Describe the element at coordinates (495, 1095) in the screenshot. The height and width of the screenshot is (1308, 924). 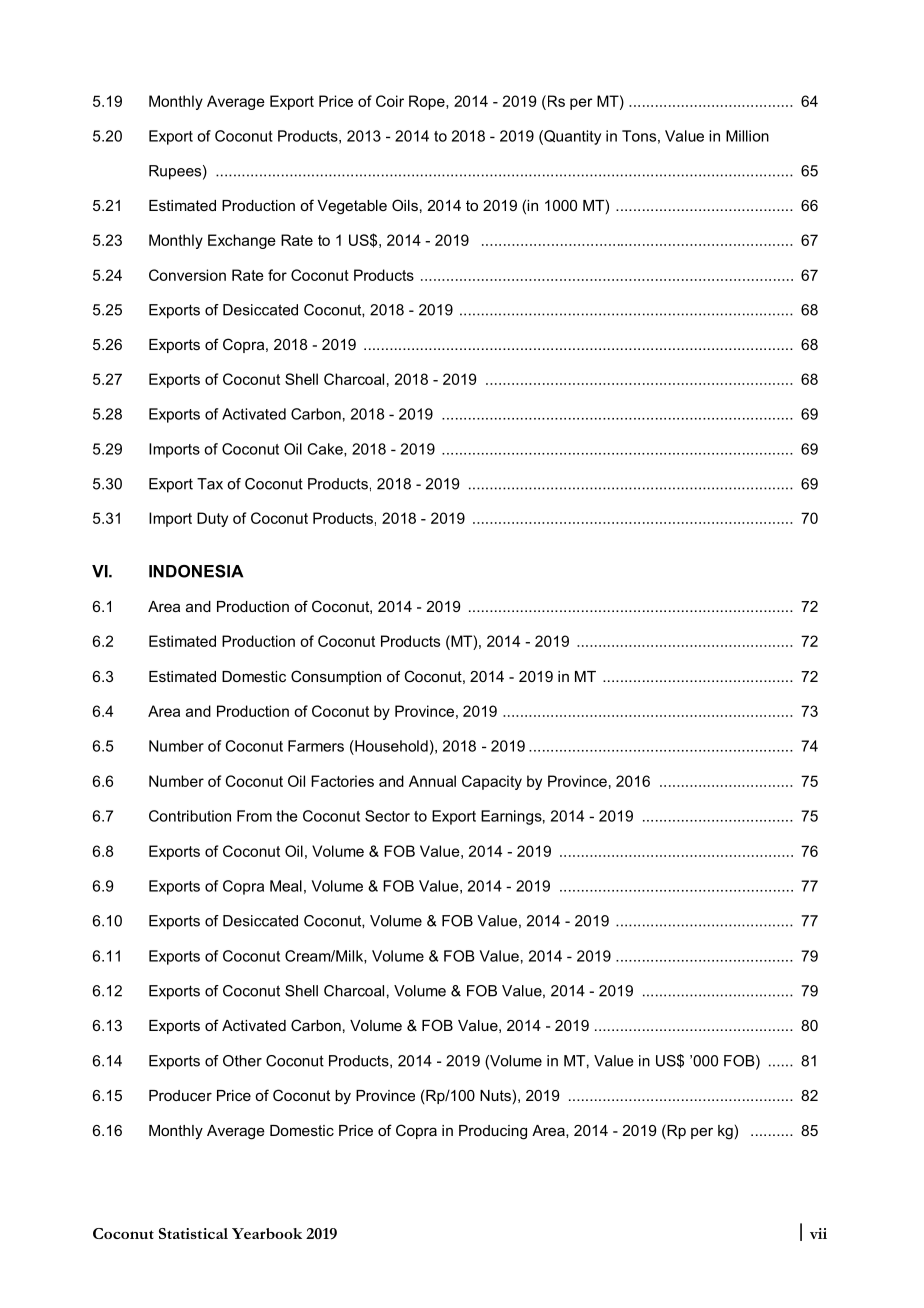
I see `Nuts` at that location.
